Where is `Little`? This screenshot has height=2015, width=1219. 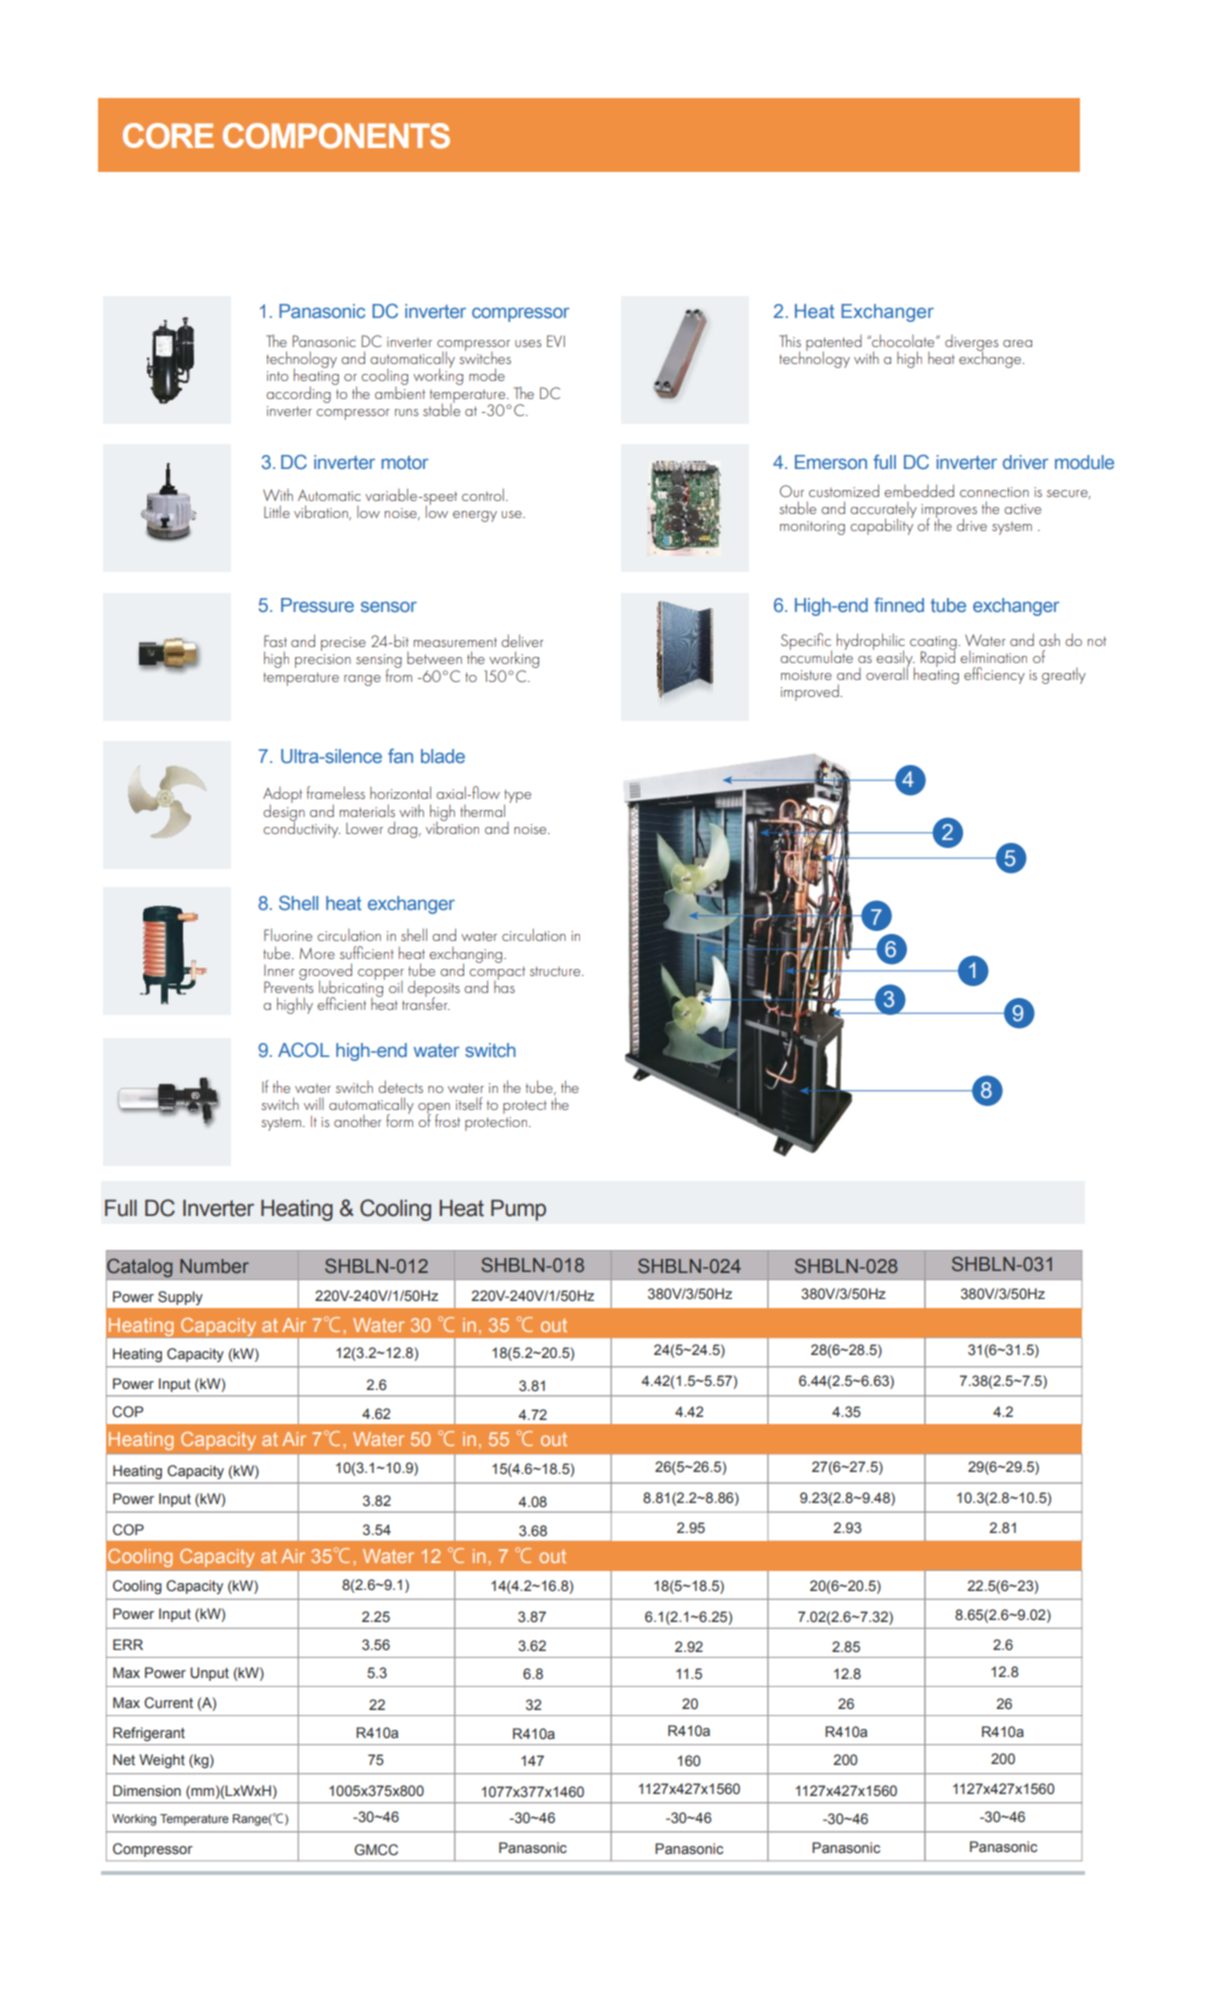 Little is located at coordinates (277, 511).
